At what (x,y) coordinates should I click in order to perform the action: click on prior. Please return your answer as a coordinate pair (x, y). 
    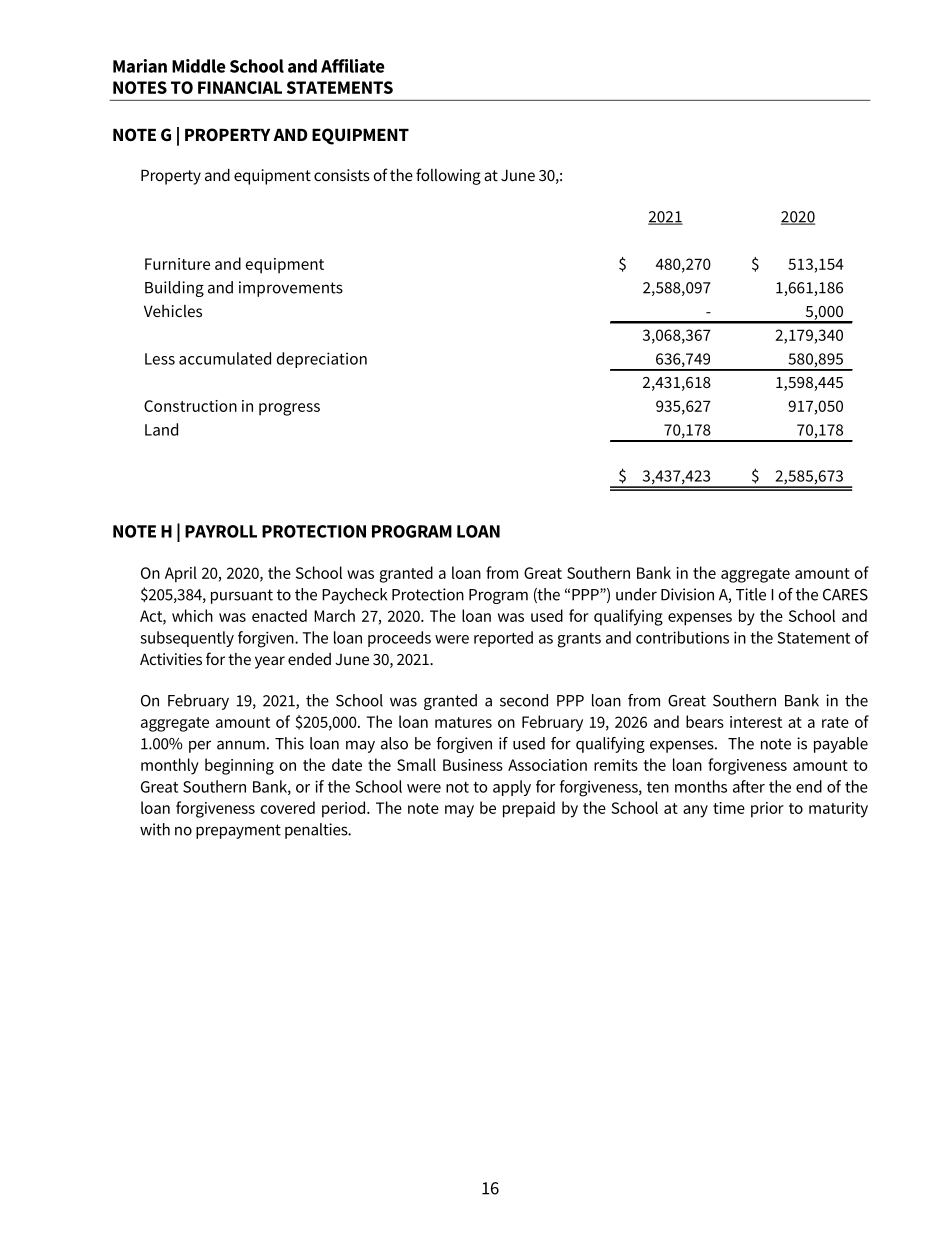
    Looking at the image, I should click on (767, 810).
